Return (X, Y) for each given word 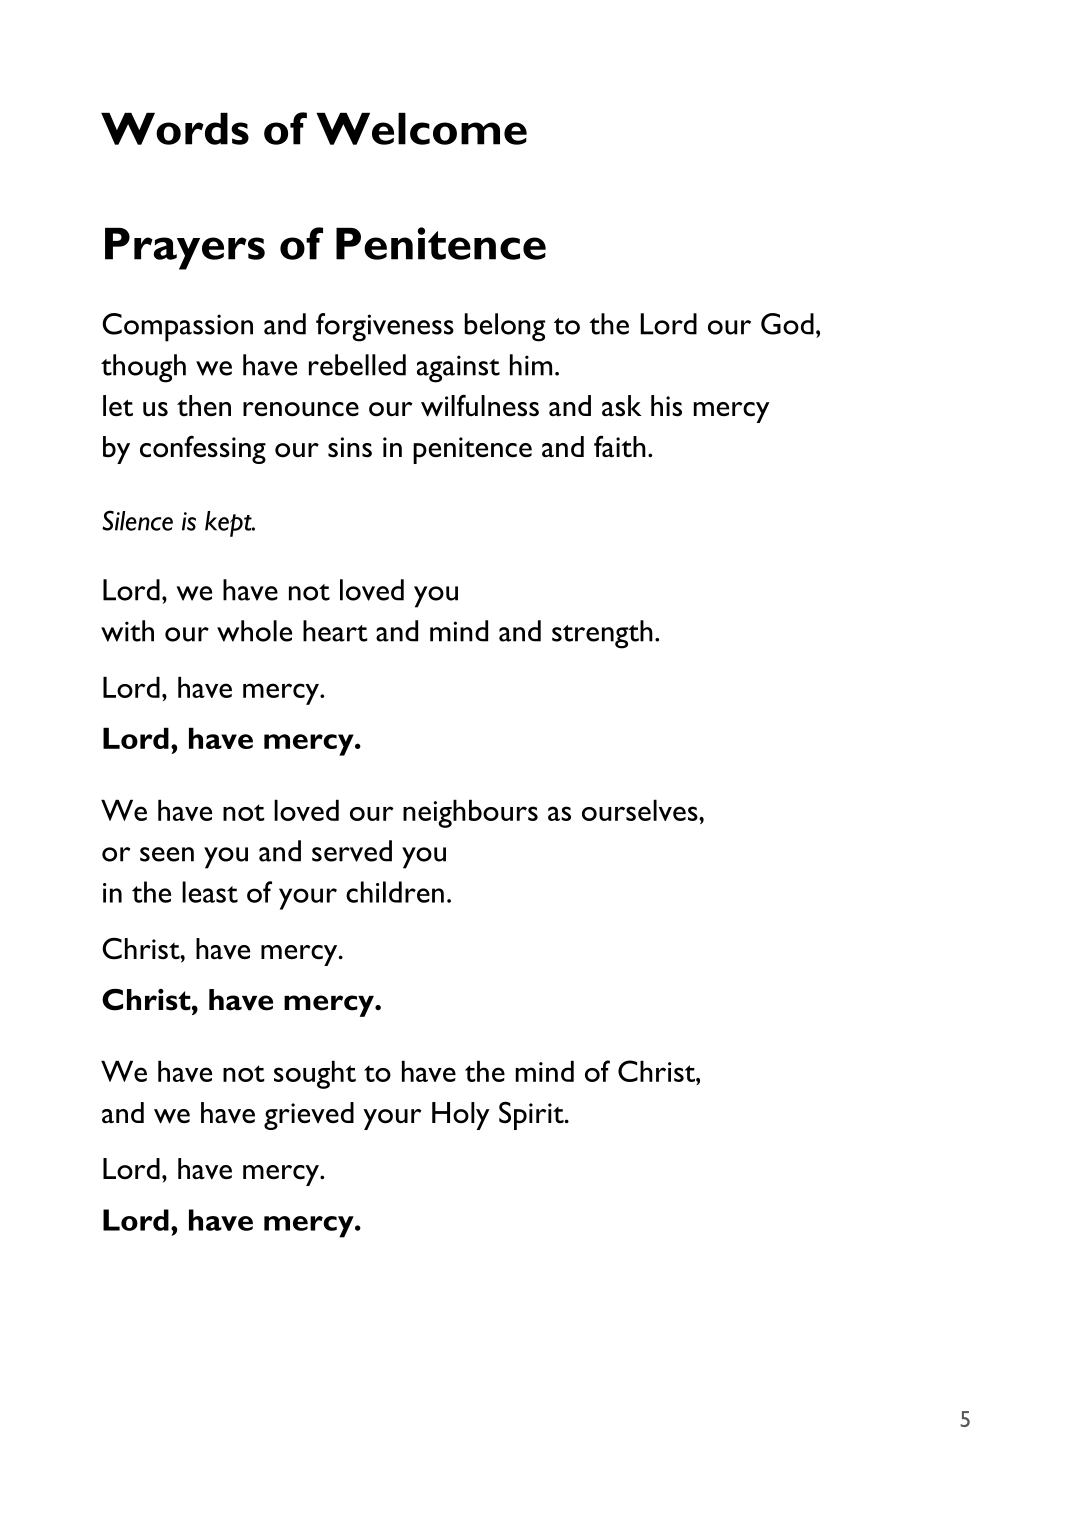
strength (602, 634)
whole (254, 631)
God (787, 324)
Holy (461, 1116)
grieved (309, 1116)
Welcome (421, 129)
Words (175, 129)
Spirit (532, 1115)
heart (335, 631)
